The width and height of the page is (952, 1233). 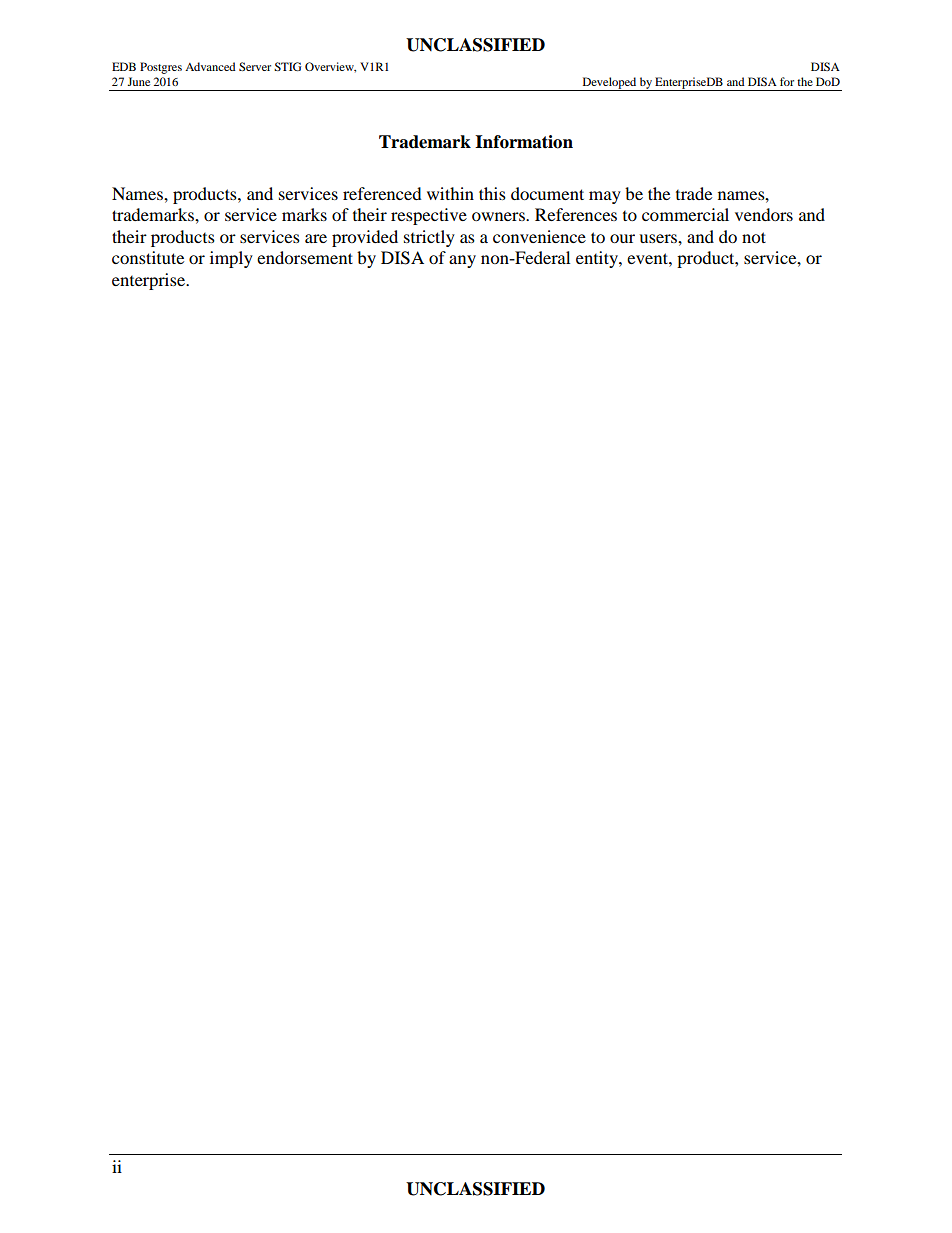 I want to click on Developed, so click(x=609, y=84).
